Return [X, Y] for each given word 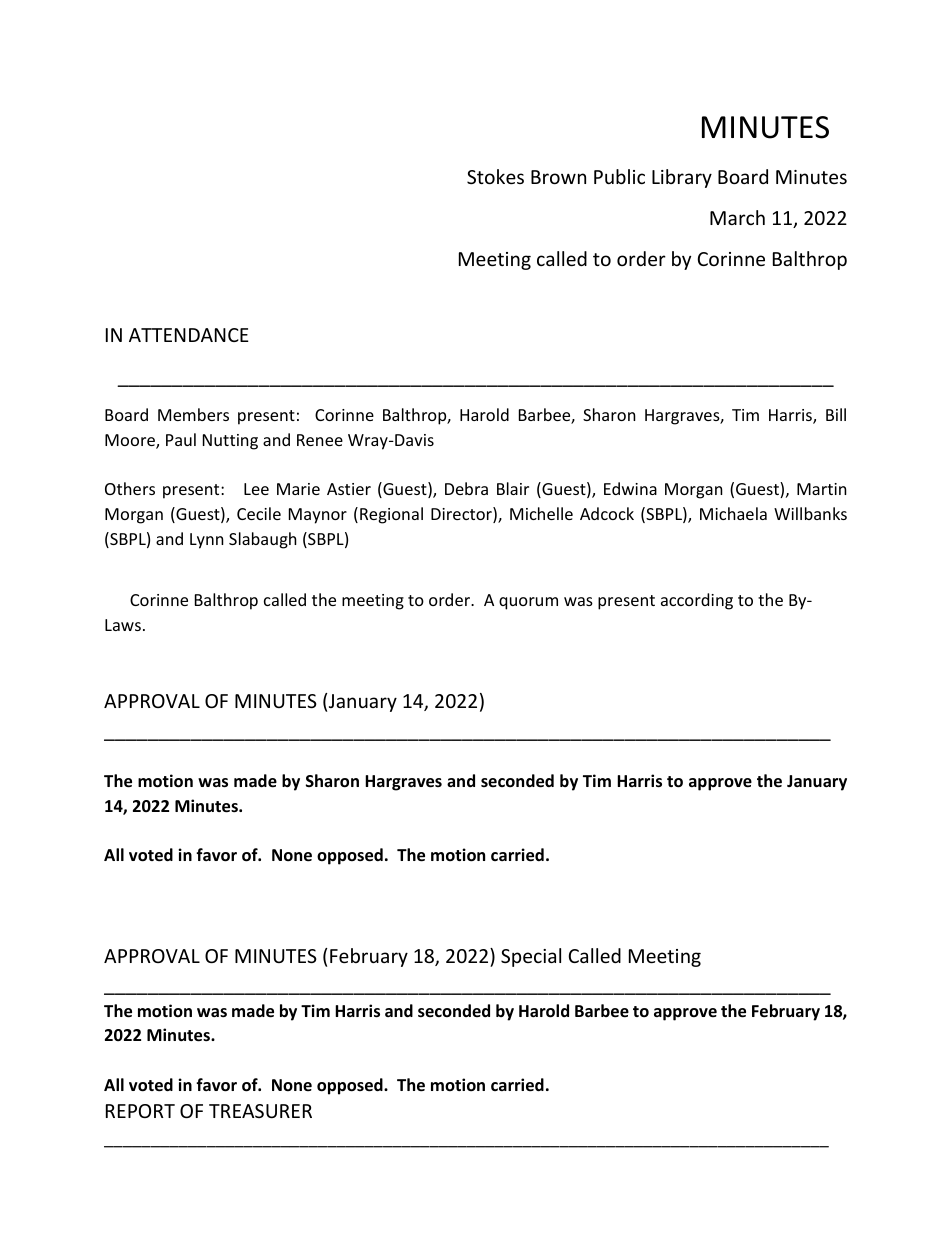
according [697, 601]
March [737, 217]
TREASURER [260, 1111]
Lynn [207, 541]
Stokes [495, 176]
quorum [528, 603]
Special [531, 957]
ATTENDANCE [189, 335]
